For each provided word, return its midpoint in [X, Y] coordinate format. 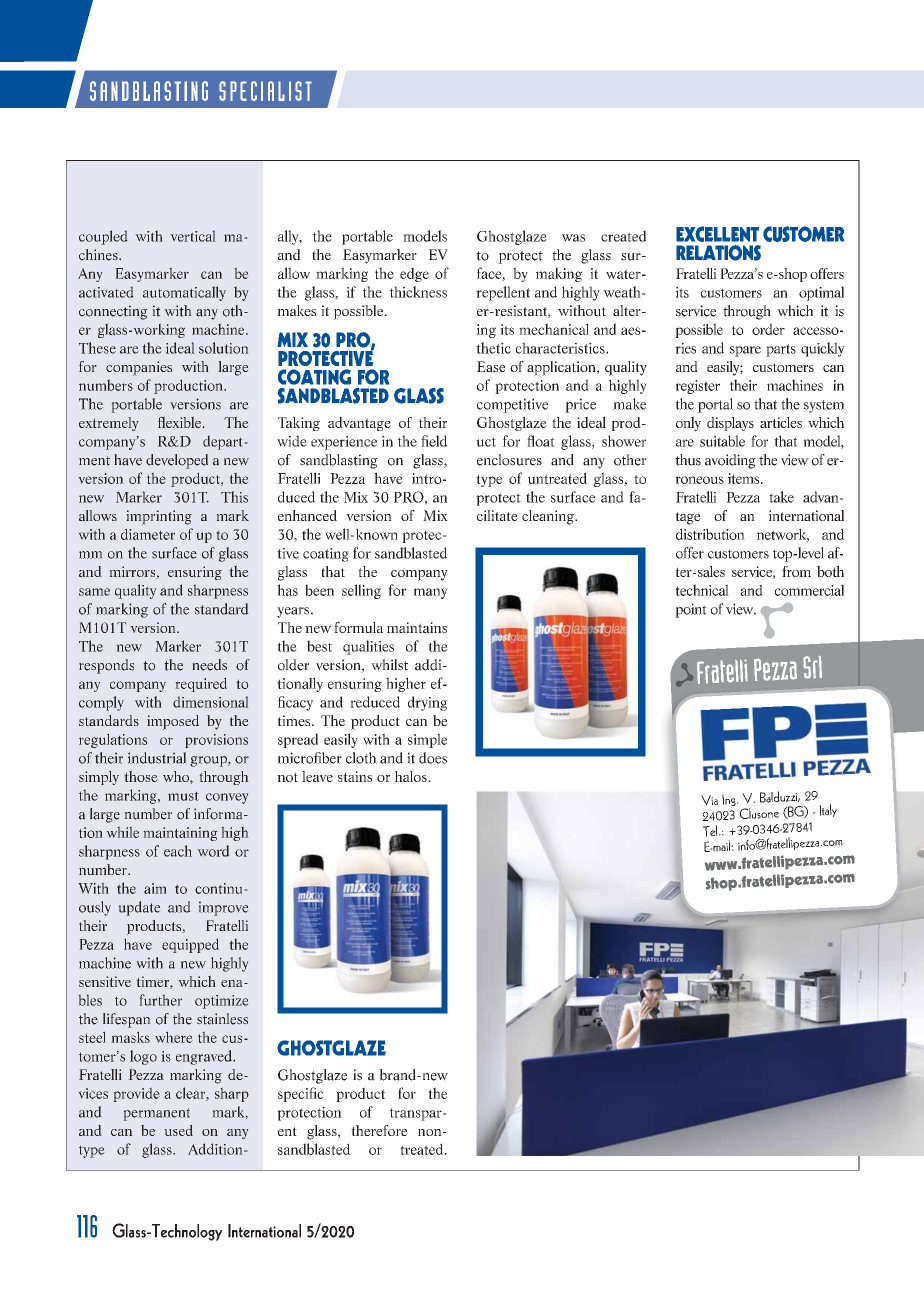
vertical [193, 236]
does [433, 758]
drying [428, 703]
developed [177, 461]
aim [155, 888]
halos [412, 776]
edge [414, 274]
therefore [379, 1130]
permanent [156, 1114]
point [691, 610]
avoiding [730, 461]
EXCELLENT [717, 234]
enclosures [509, 460]
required [201, 684]
